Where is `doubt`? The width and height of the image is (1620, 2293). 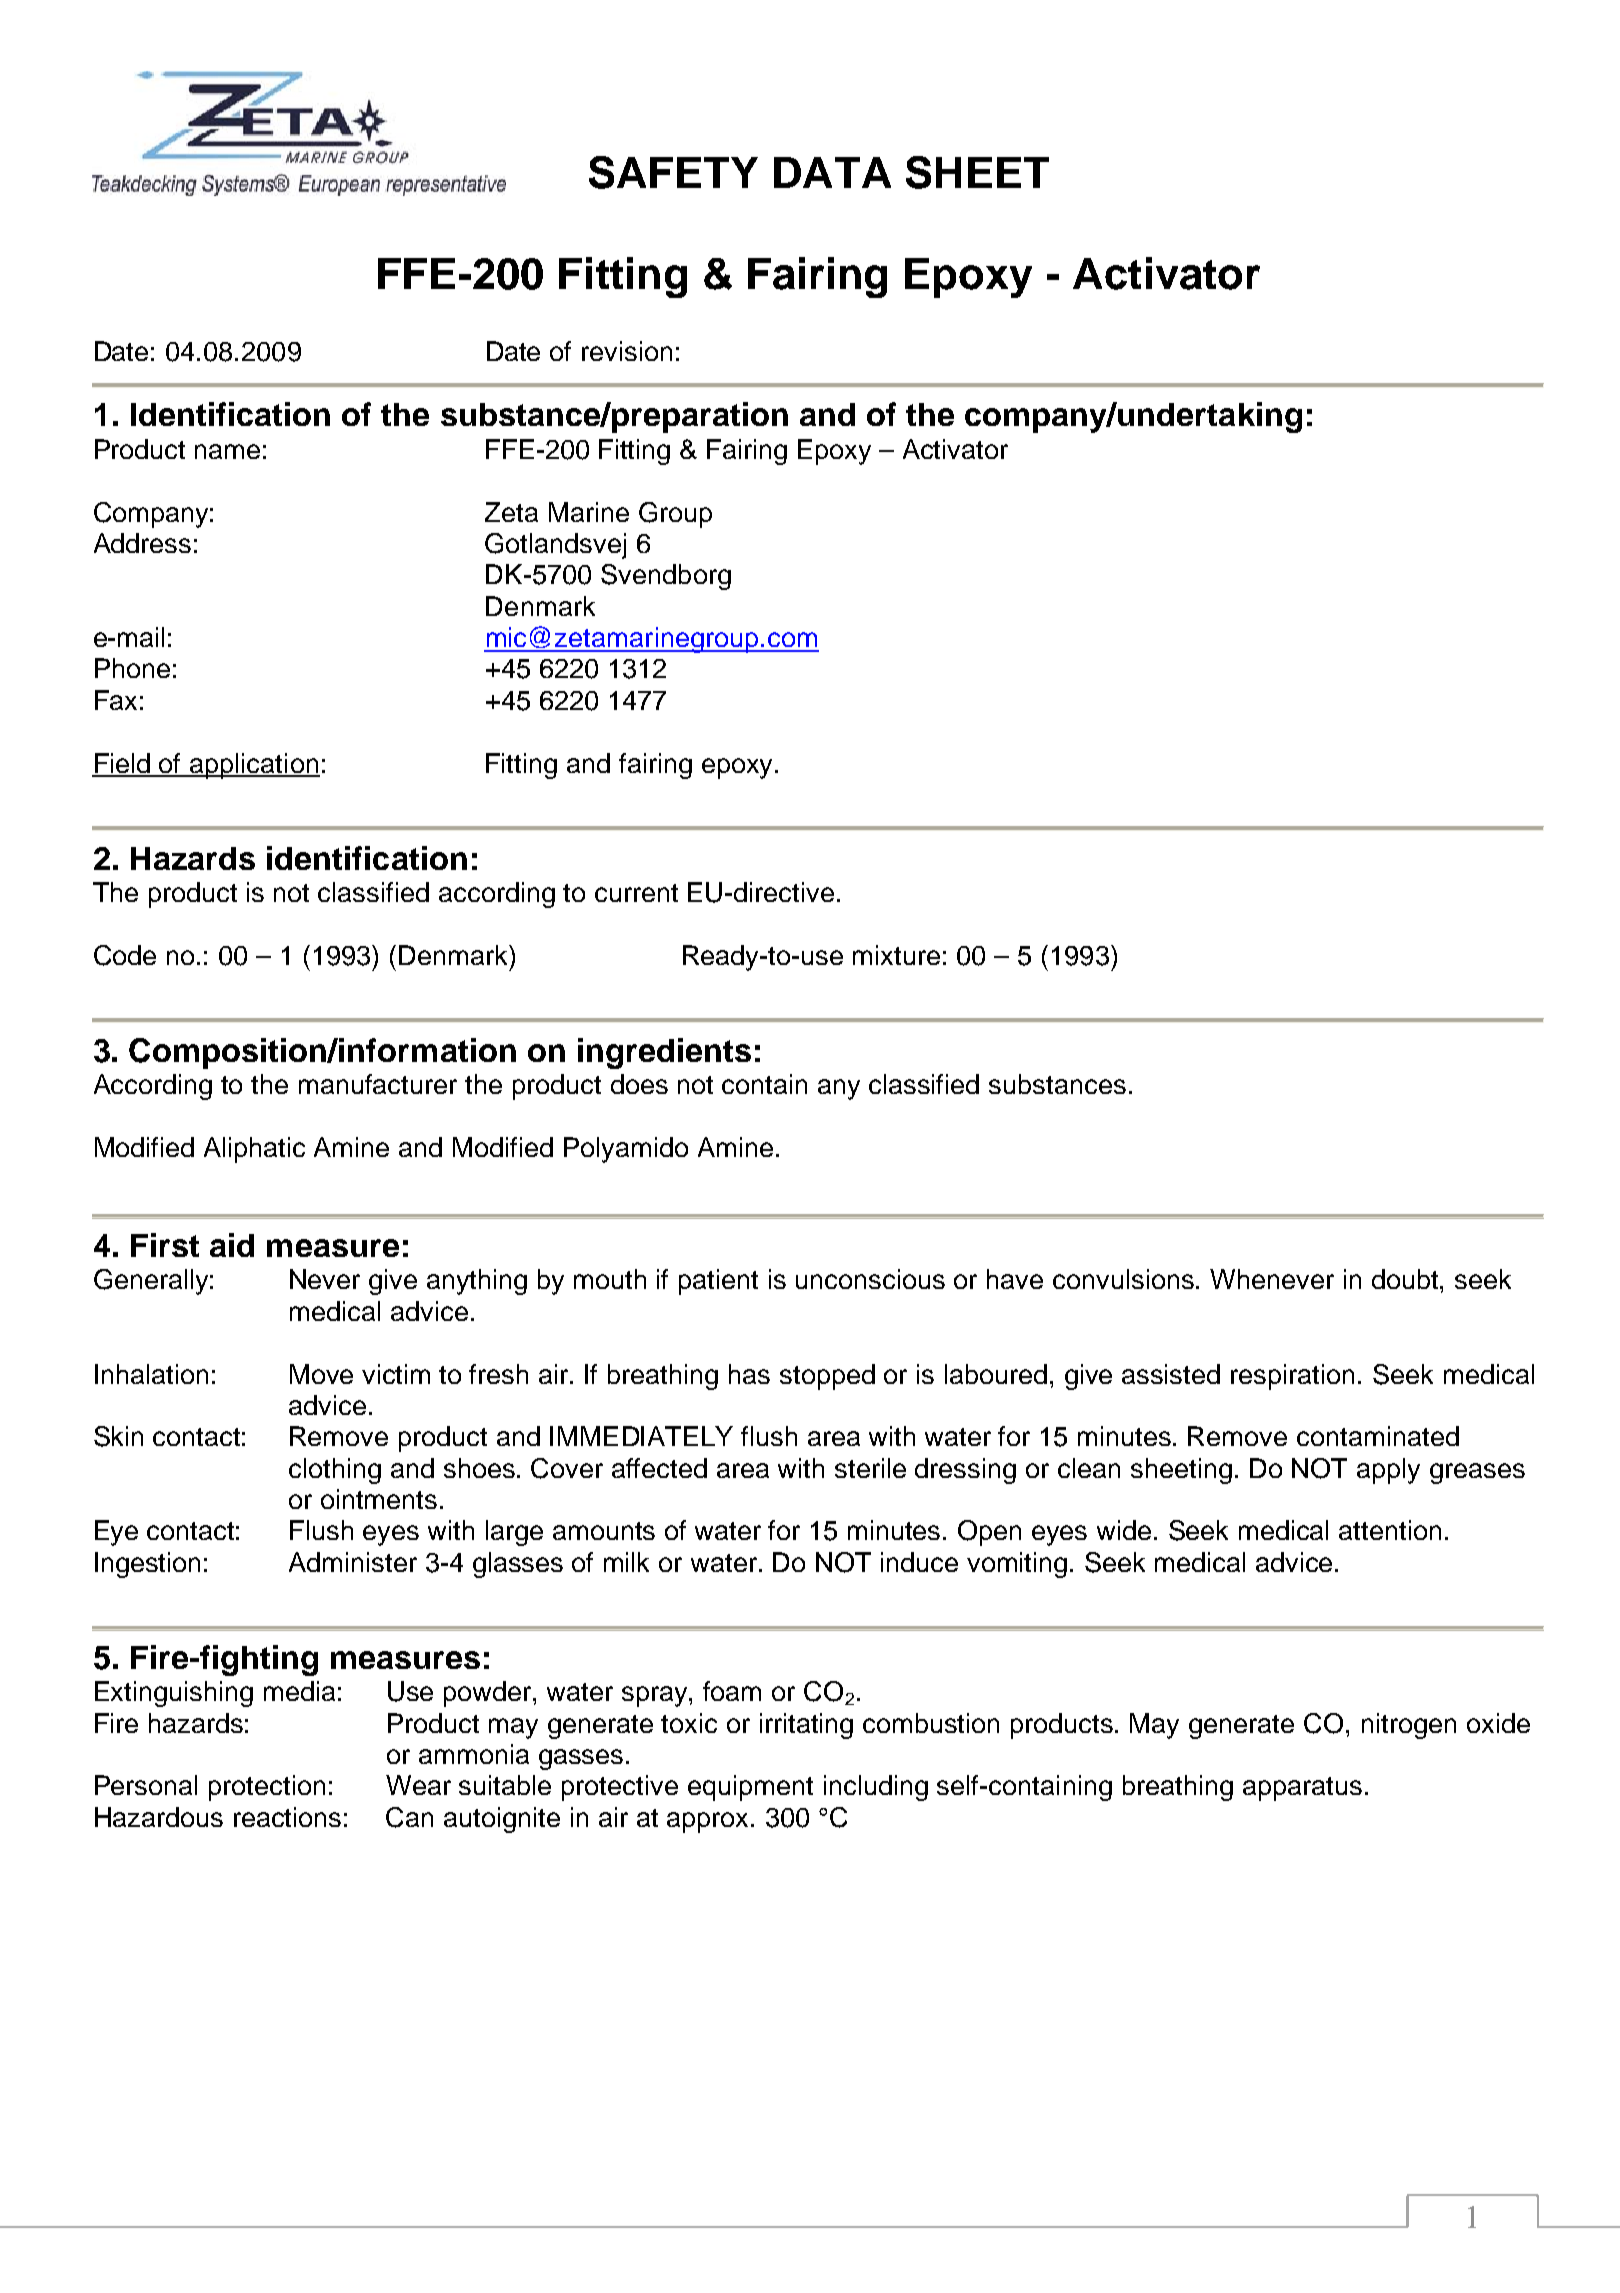
doubt is located at coordinates (1406, 1279).
